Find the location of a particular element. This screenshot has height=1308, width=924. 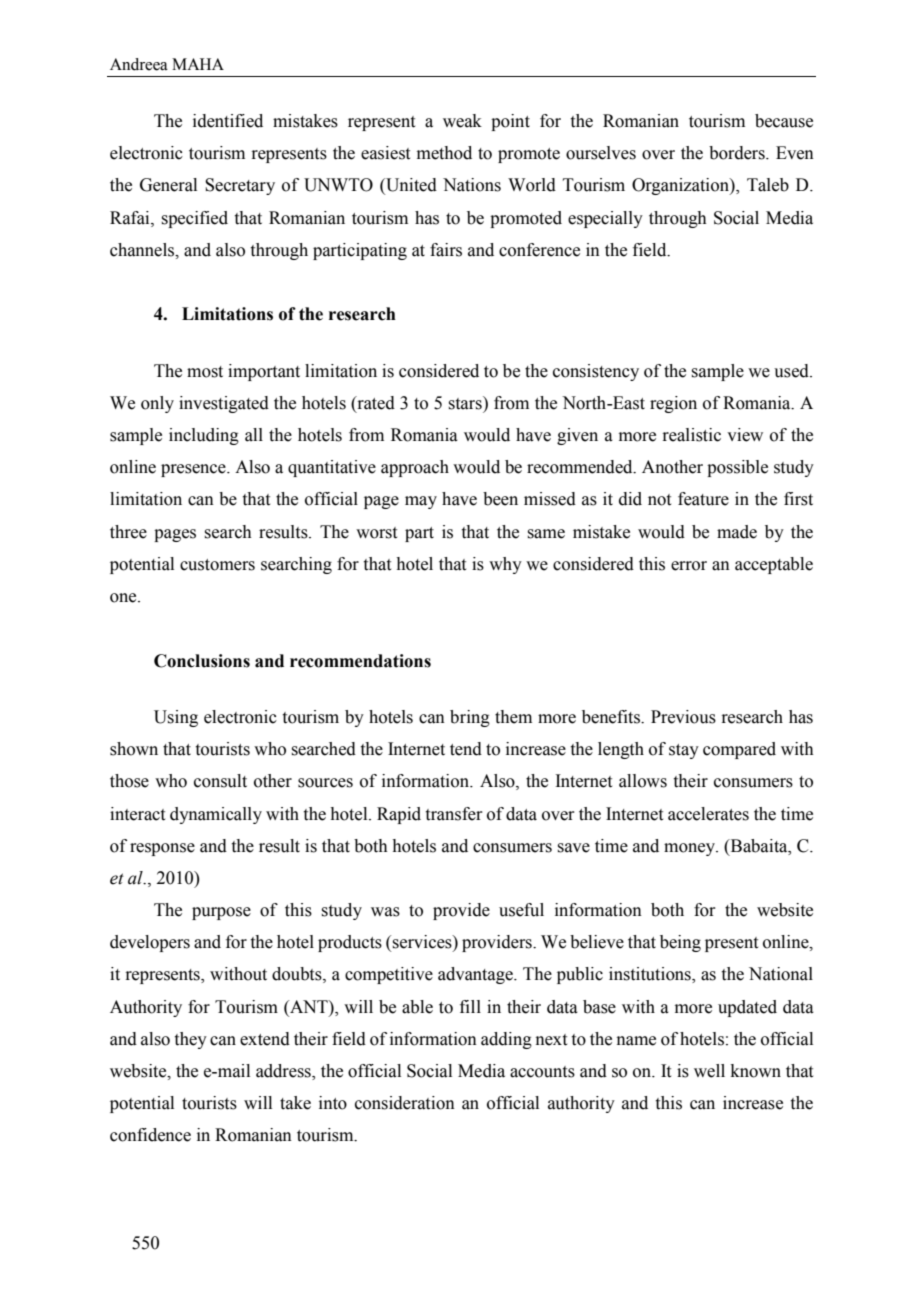

most is located at coordinates (205, 372).
